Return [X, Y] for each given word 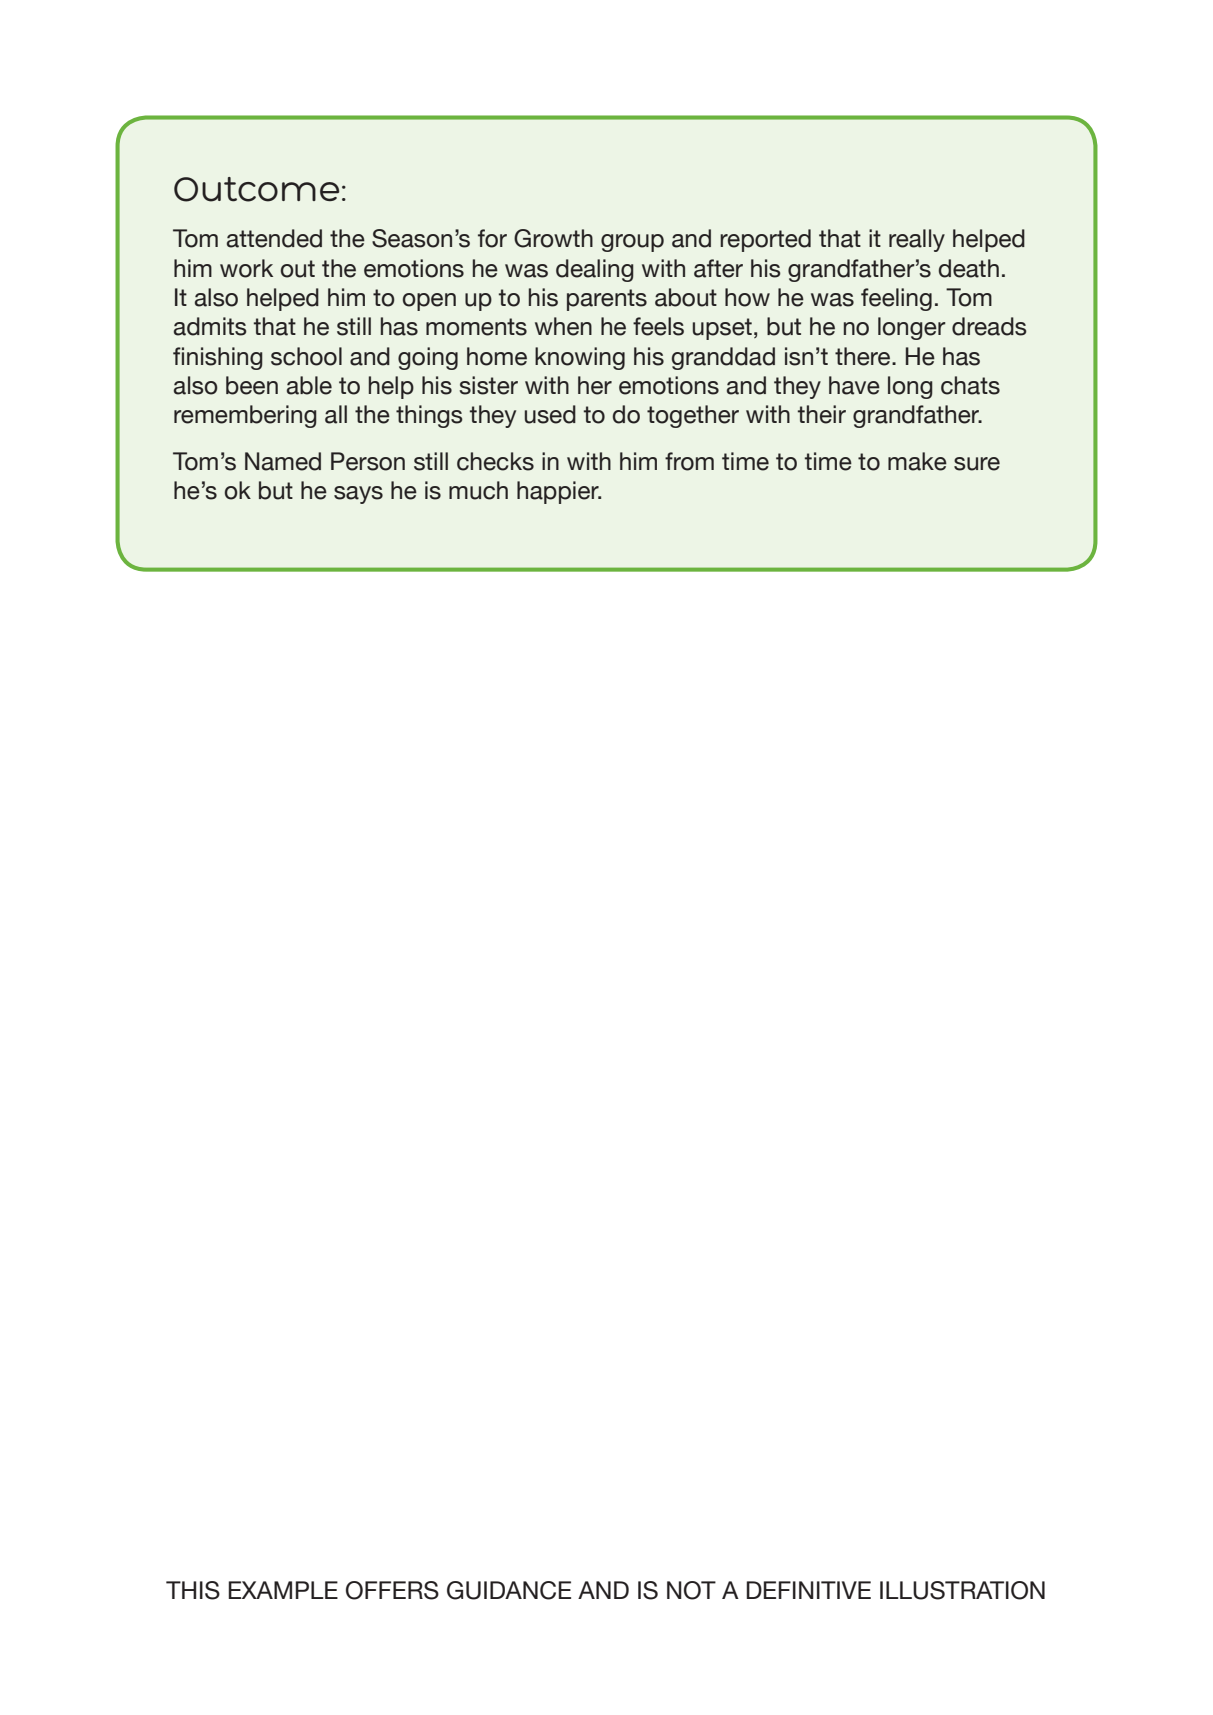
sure [977, 464]
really [917, 240]
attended [274, 238]
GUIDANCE [509, 1590]
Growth [553, 238]
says [358, 495]
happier [559, 492]
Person [368, 461]
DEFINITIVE [809, 1590]
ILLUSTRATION [962, 1590]
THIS [193, 1590]
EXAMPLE [283, 1590]
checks [495, 461]
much [478, 490]
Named [283, 461]
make [917, 461]
